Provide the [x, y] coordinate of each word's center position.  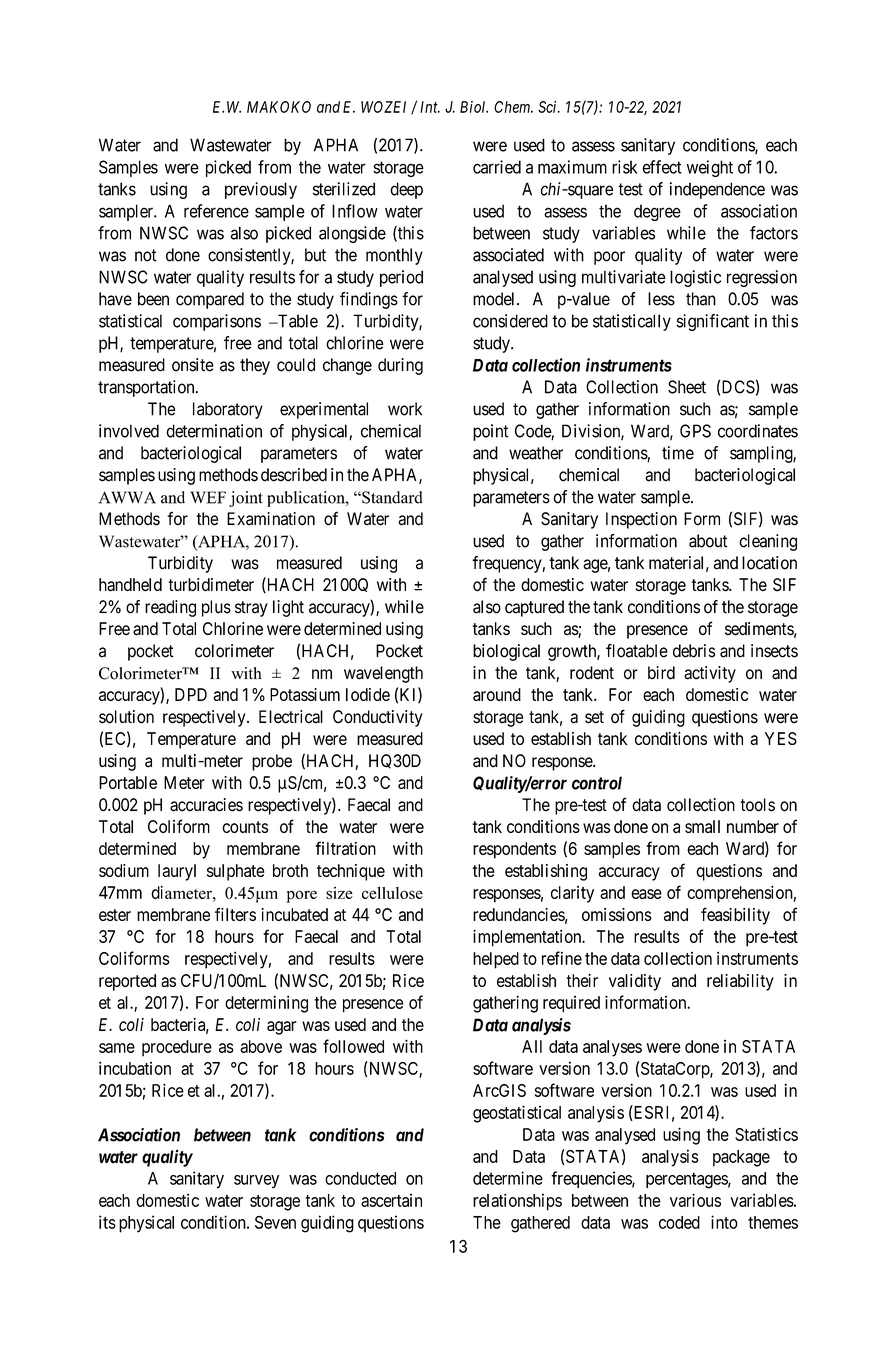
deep [406, 190]
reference [216, 211]
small [702, 826]
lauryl [177, 872]
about [708, 541]
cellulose [392, 892]
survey [256, 1181]
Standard [391, 497]
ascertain [391, 1200]
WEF [208, 497]
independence [717, 190]
